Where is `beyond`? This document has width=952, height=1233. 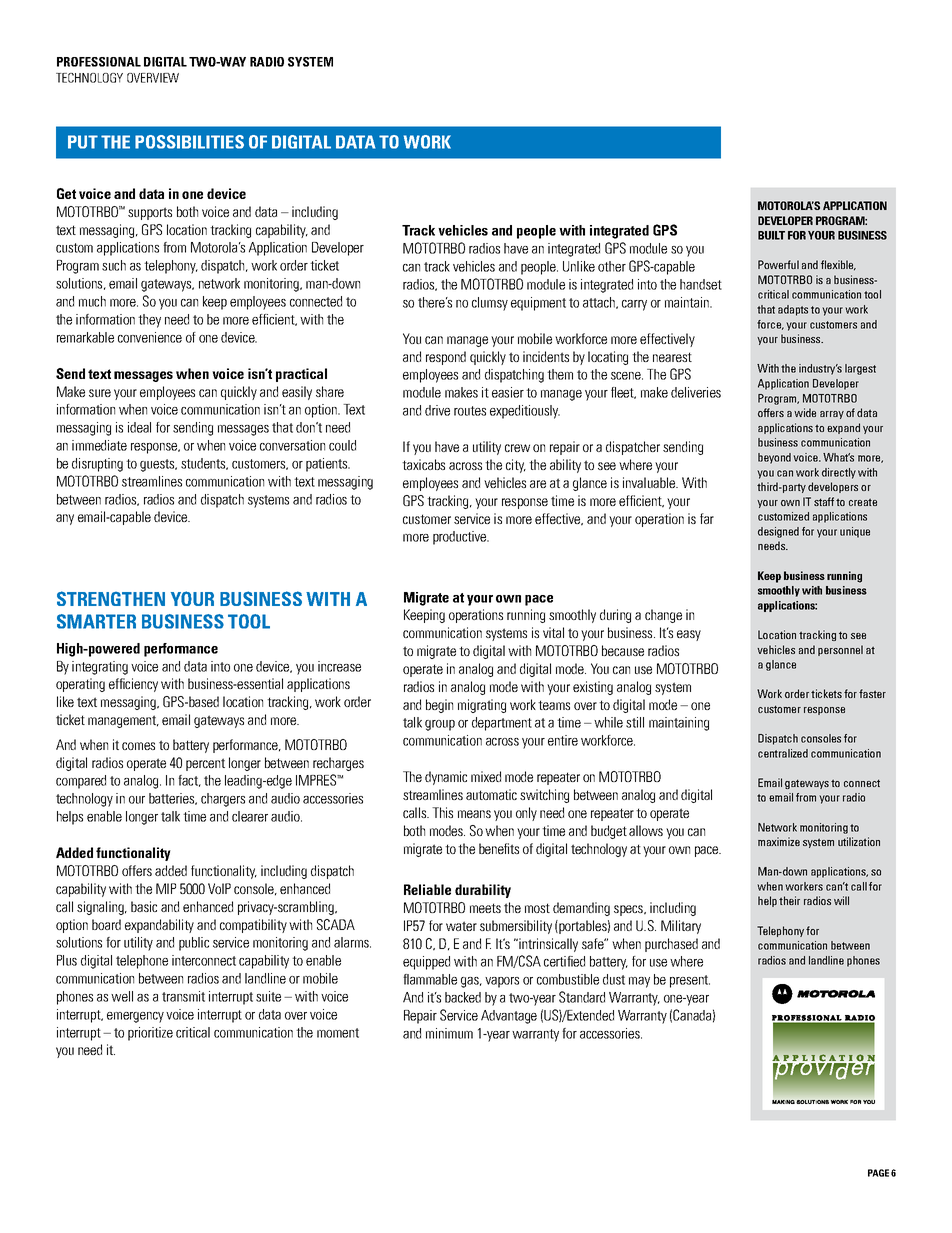
beyond is located at coordinates (774, 458).
